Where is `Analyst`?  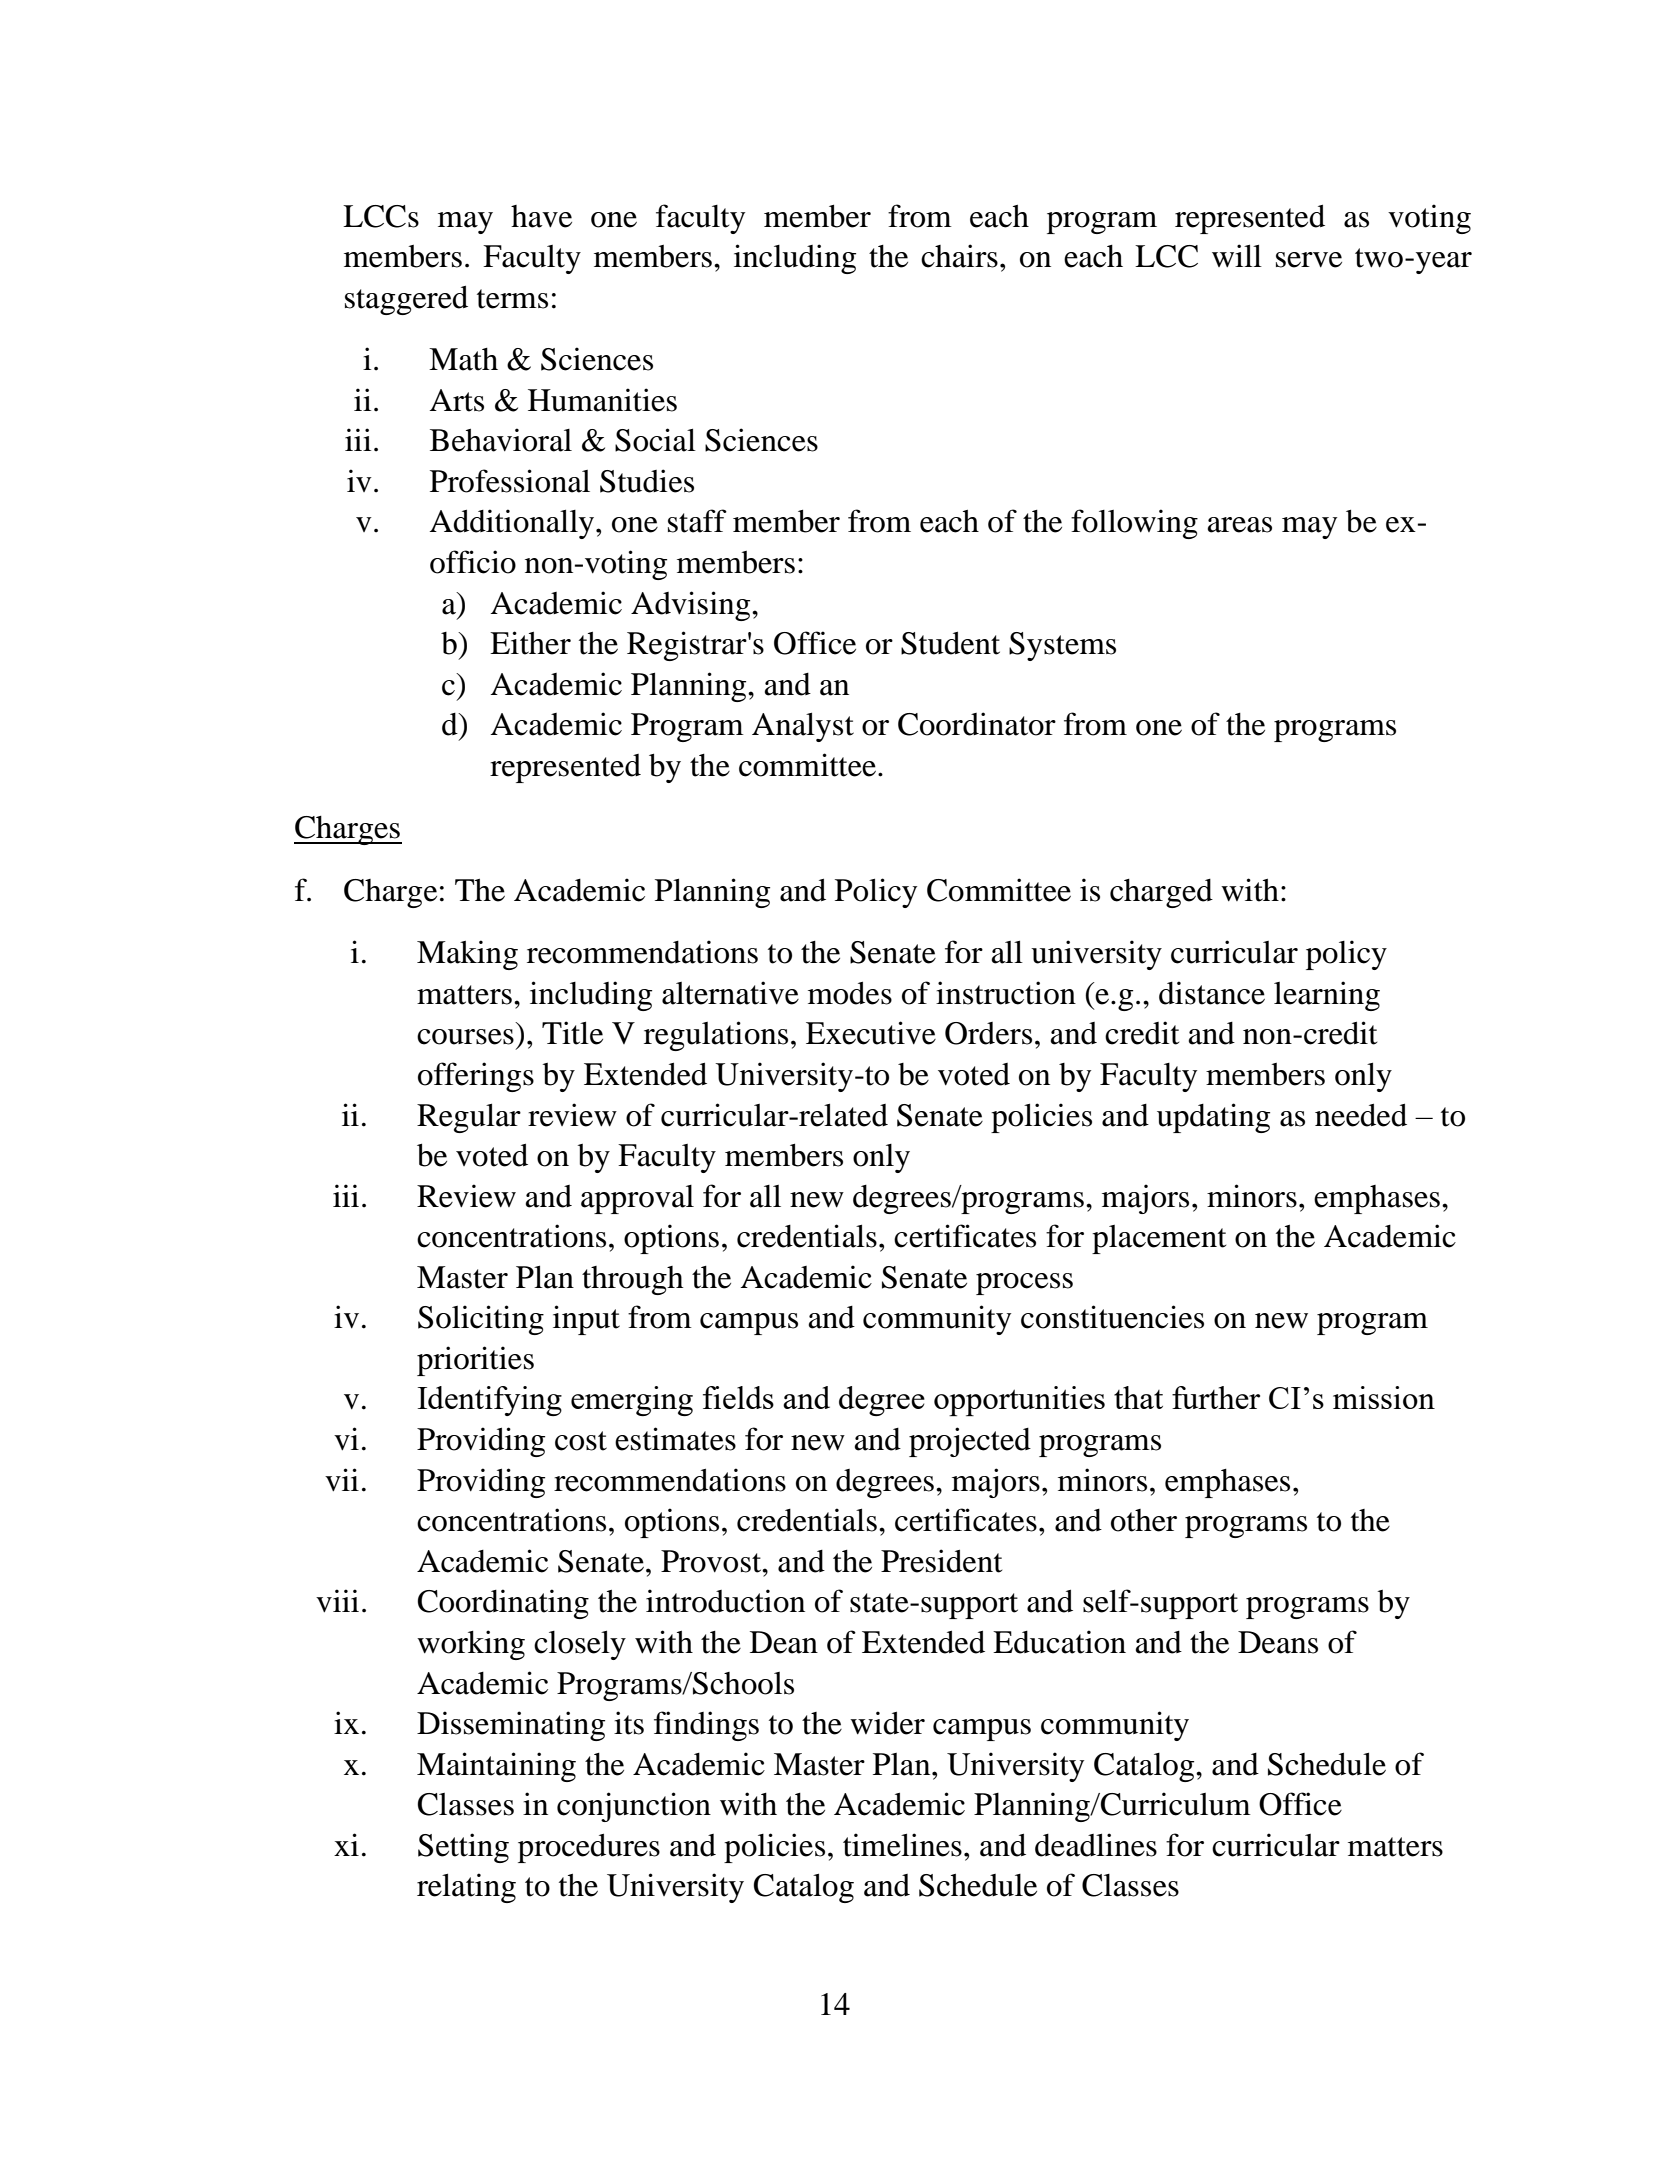 Analyst is located at coordinates (803, 727).
